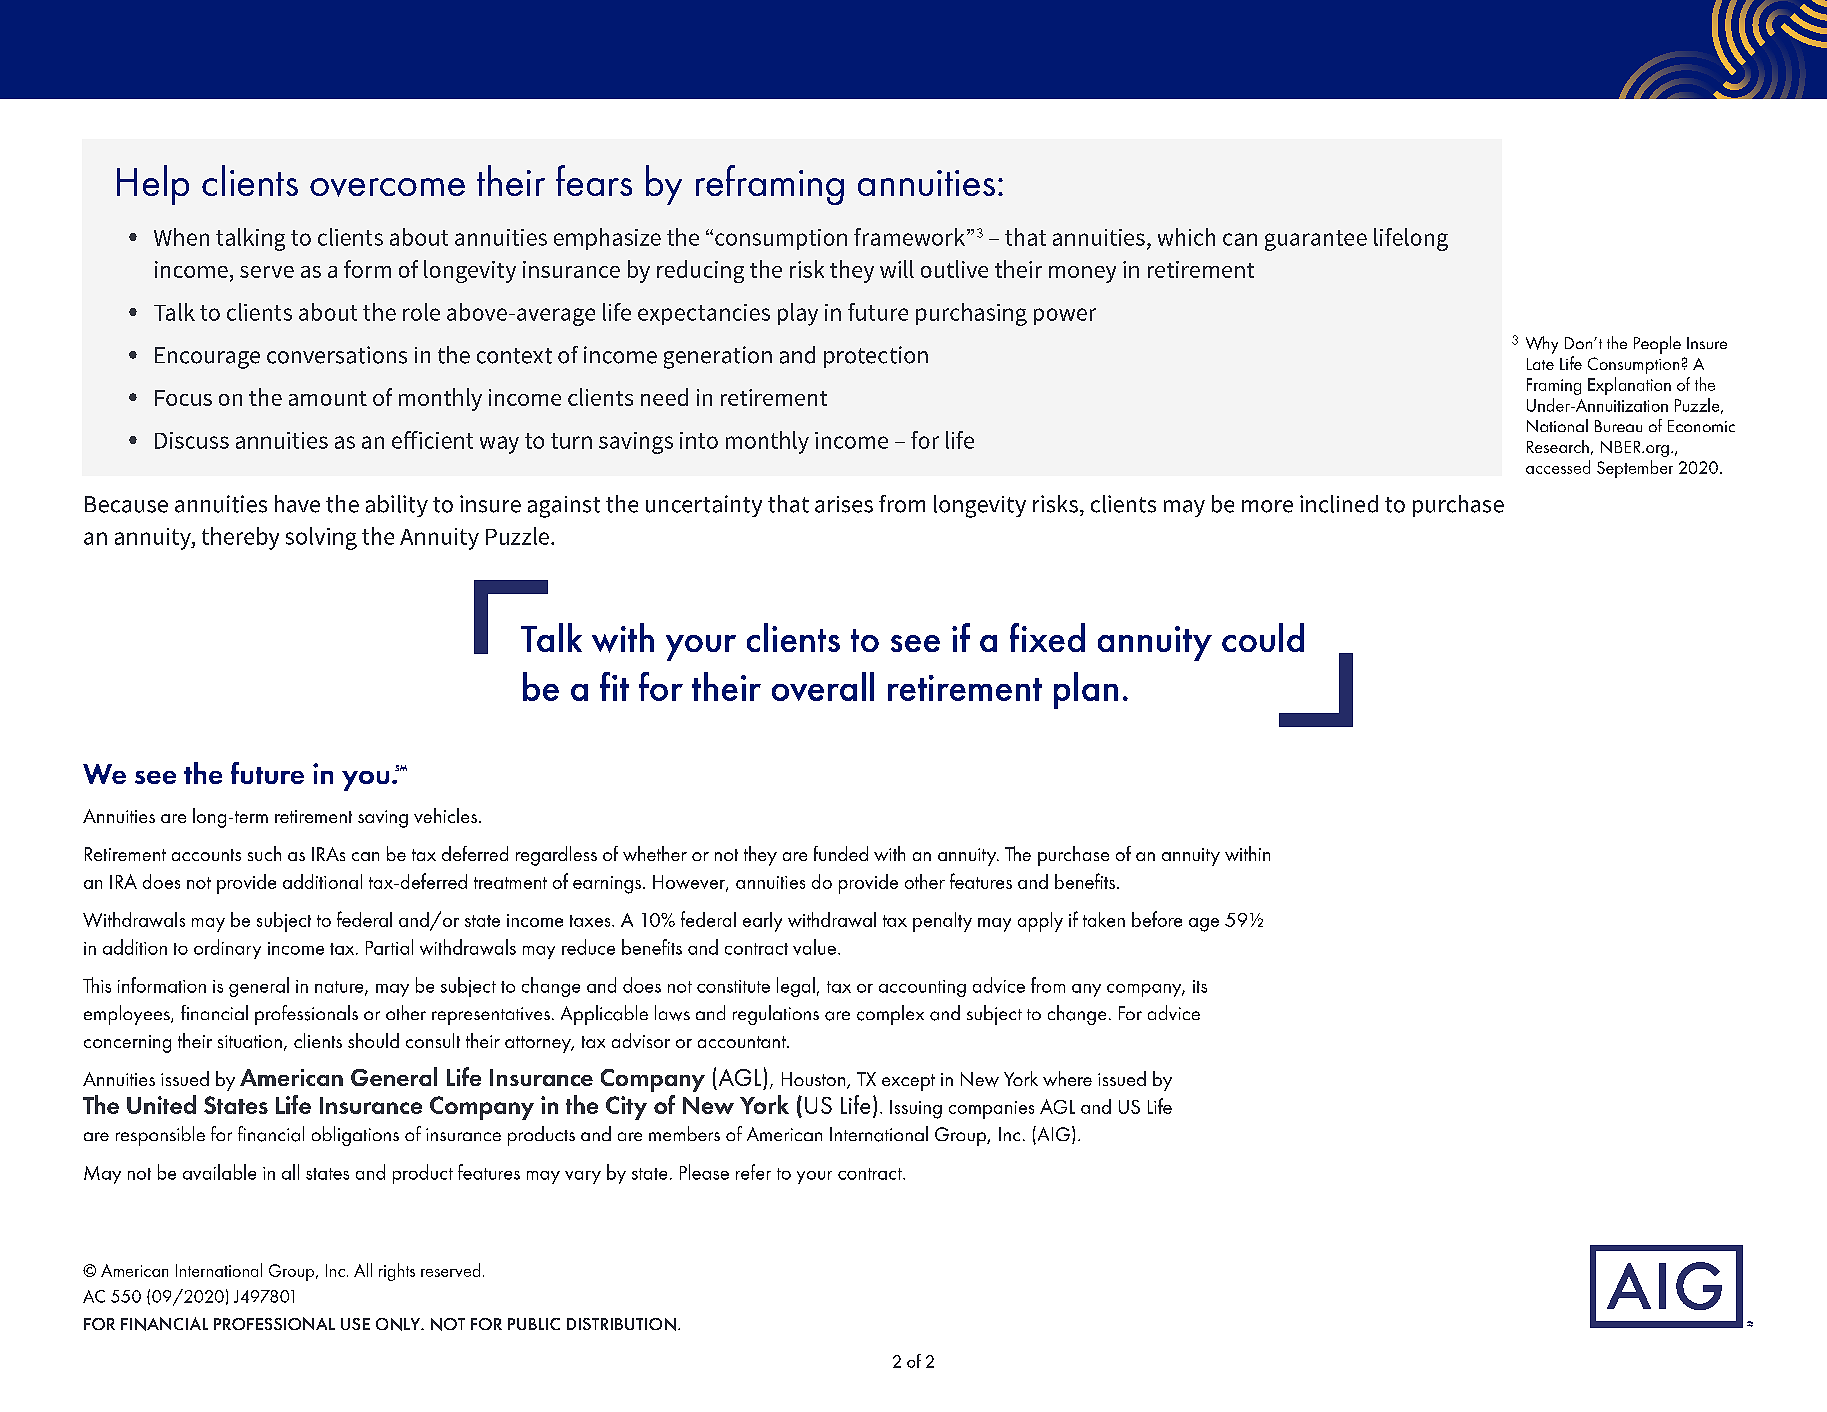 The width and height of the page is (1827, 1412). Describe the element at coordinates (445, 815) in the page. I see `vehicles` at that location.
